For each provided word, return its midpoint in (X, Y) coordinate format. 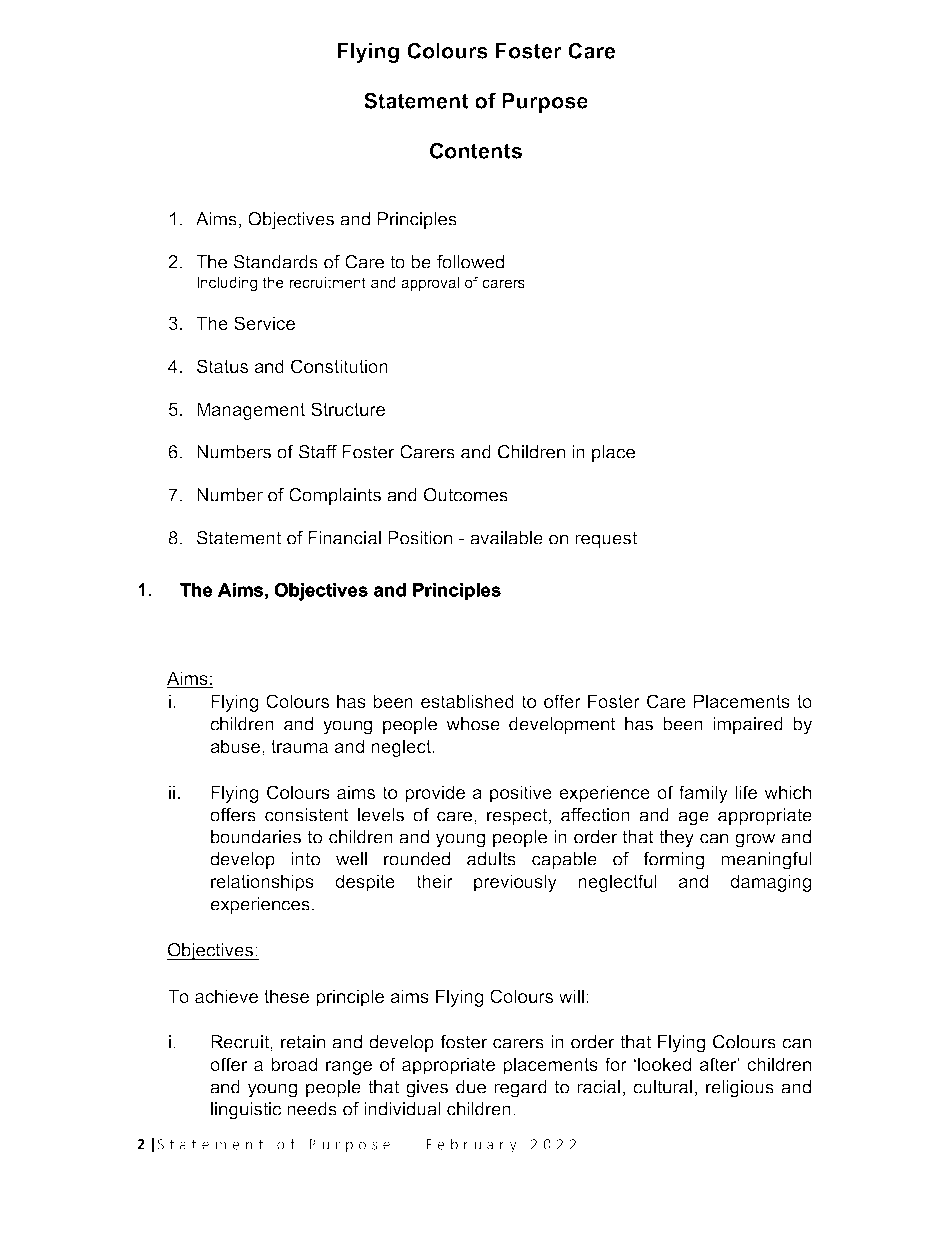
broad (294, 1064)
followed (470, 262)
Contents (476, 150)
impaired (748, 725)
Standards (276, 262)
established (467, 701)
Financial (344, 538)
